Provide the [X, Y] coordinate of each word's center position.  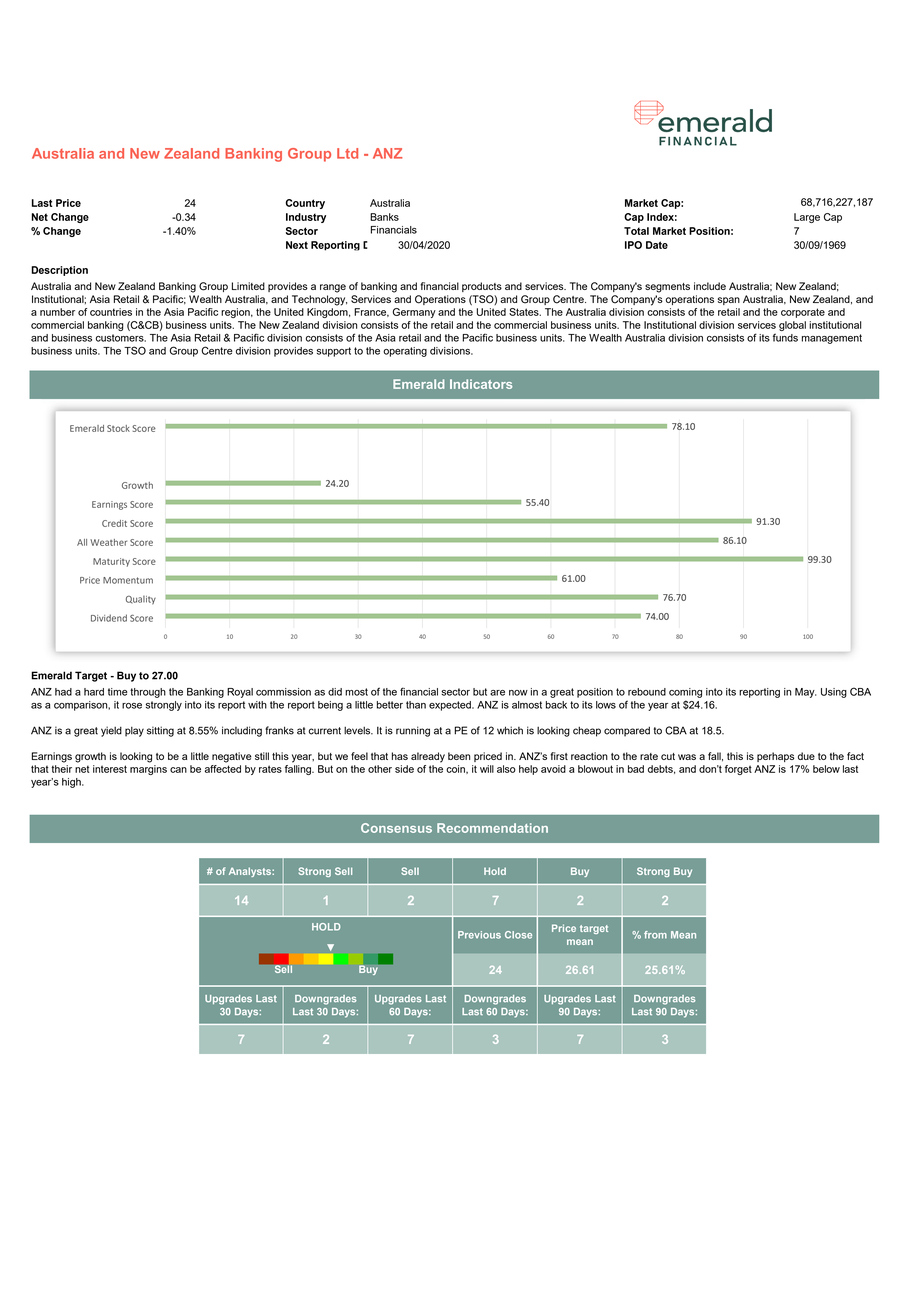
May [805, 693]
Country [305, 204]
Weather [108, 542]
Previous [479, 935]
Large [807, 218]
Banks [384, 217]
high [72, 783]
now [518, 693]
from [655, 935]
